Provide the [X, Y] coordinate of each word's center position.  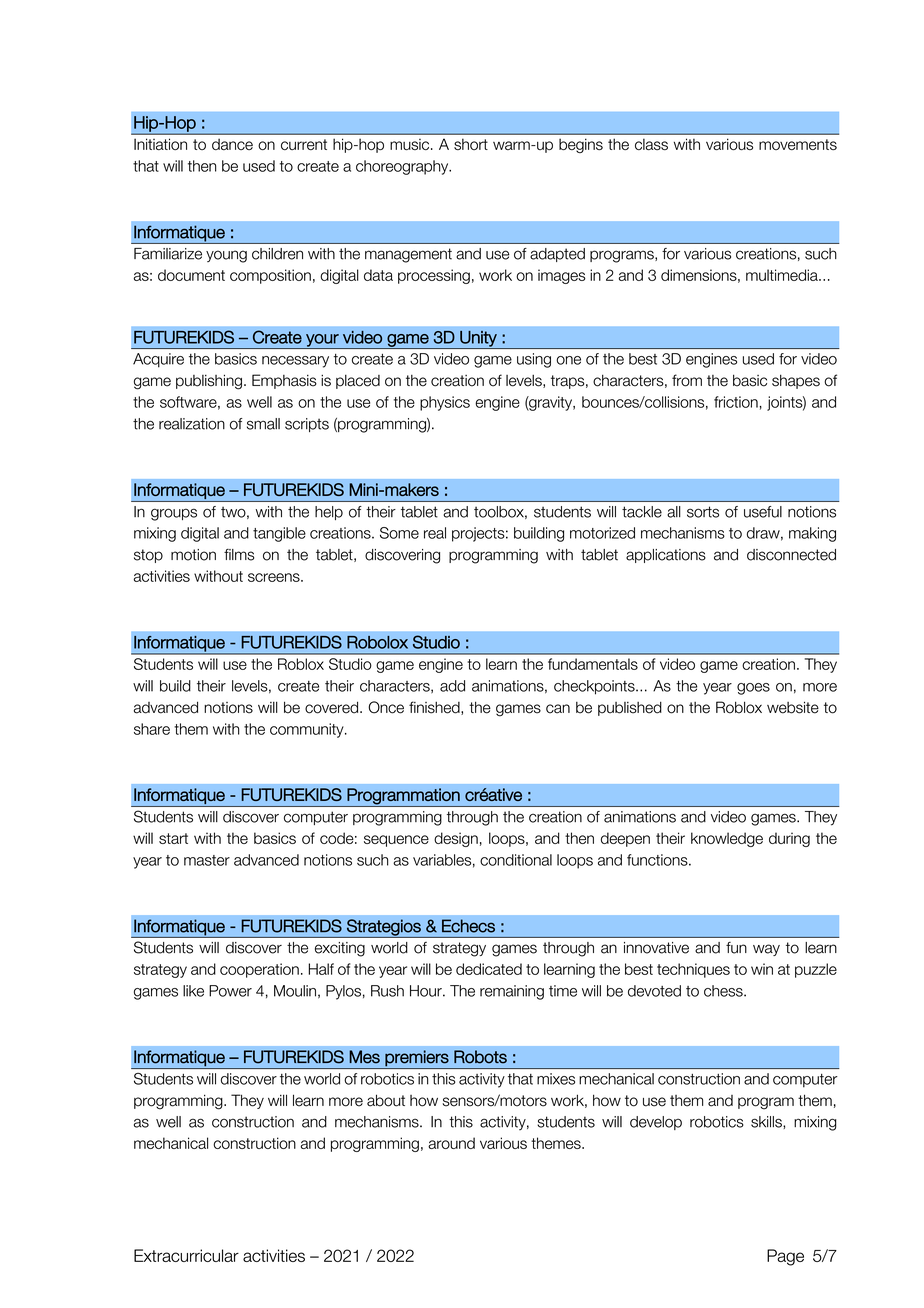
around [451, 1143]
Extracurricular [186, 1255]
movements [798, 144]
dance [232, 144]
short [471, 144]
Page [785, 1257]
